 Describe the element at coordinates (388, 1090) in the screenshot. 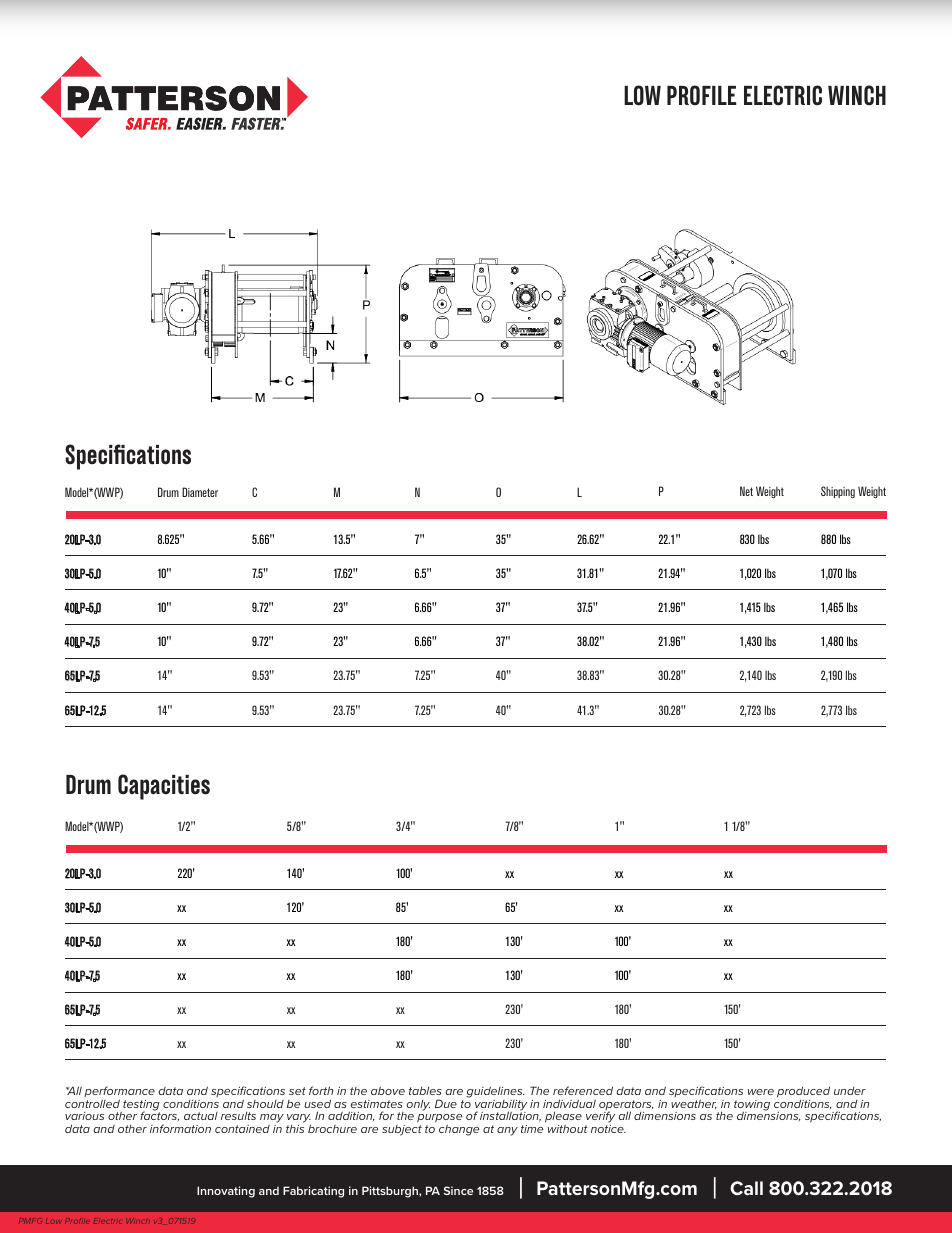

I see `above` at that location.
